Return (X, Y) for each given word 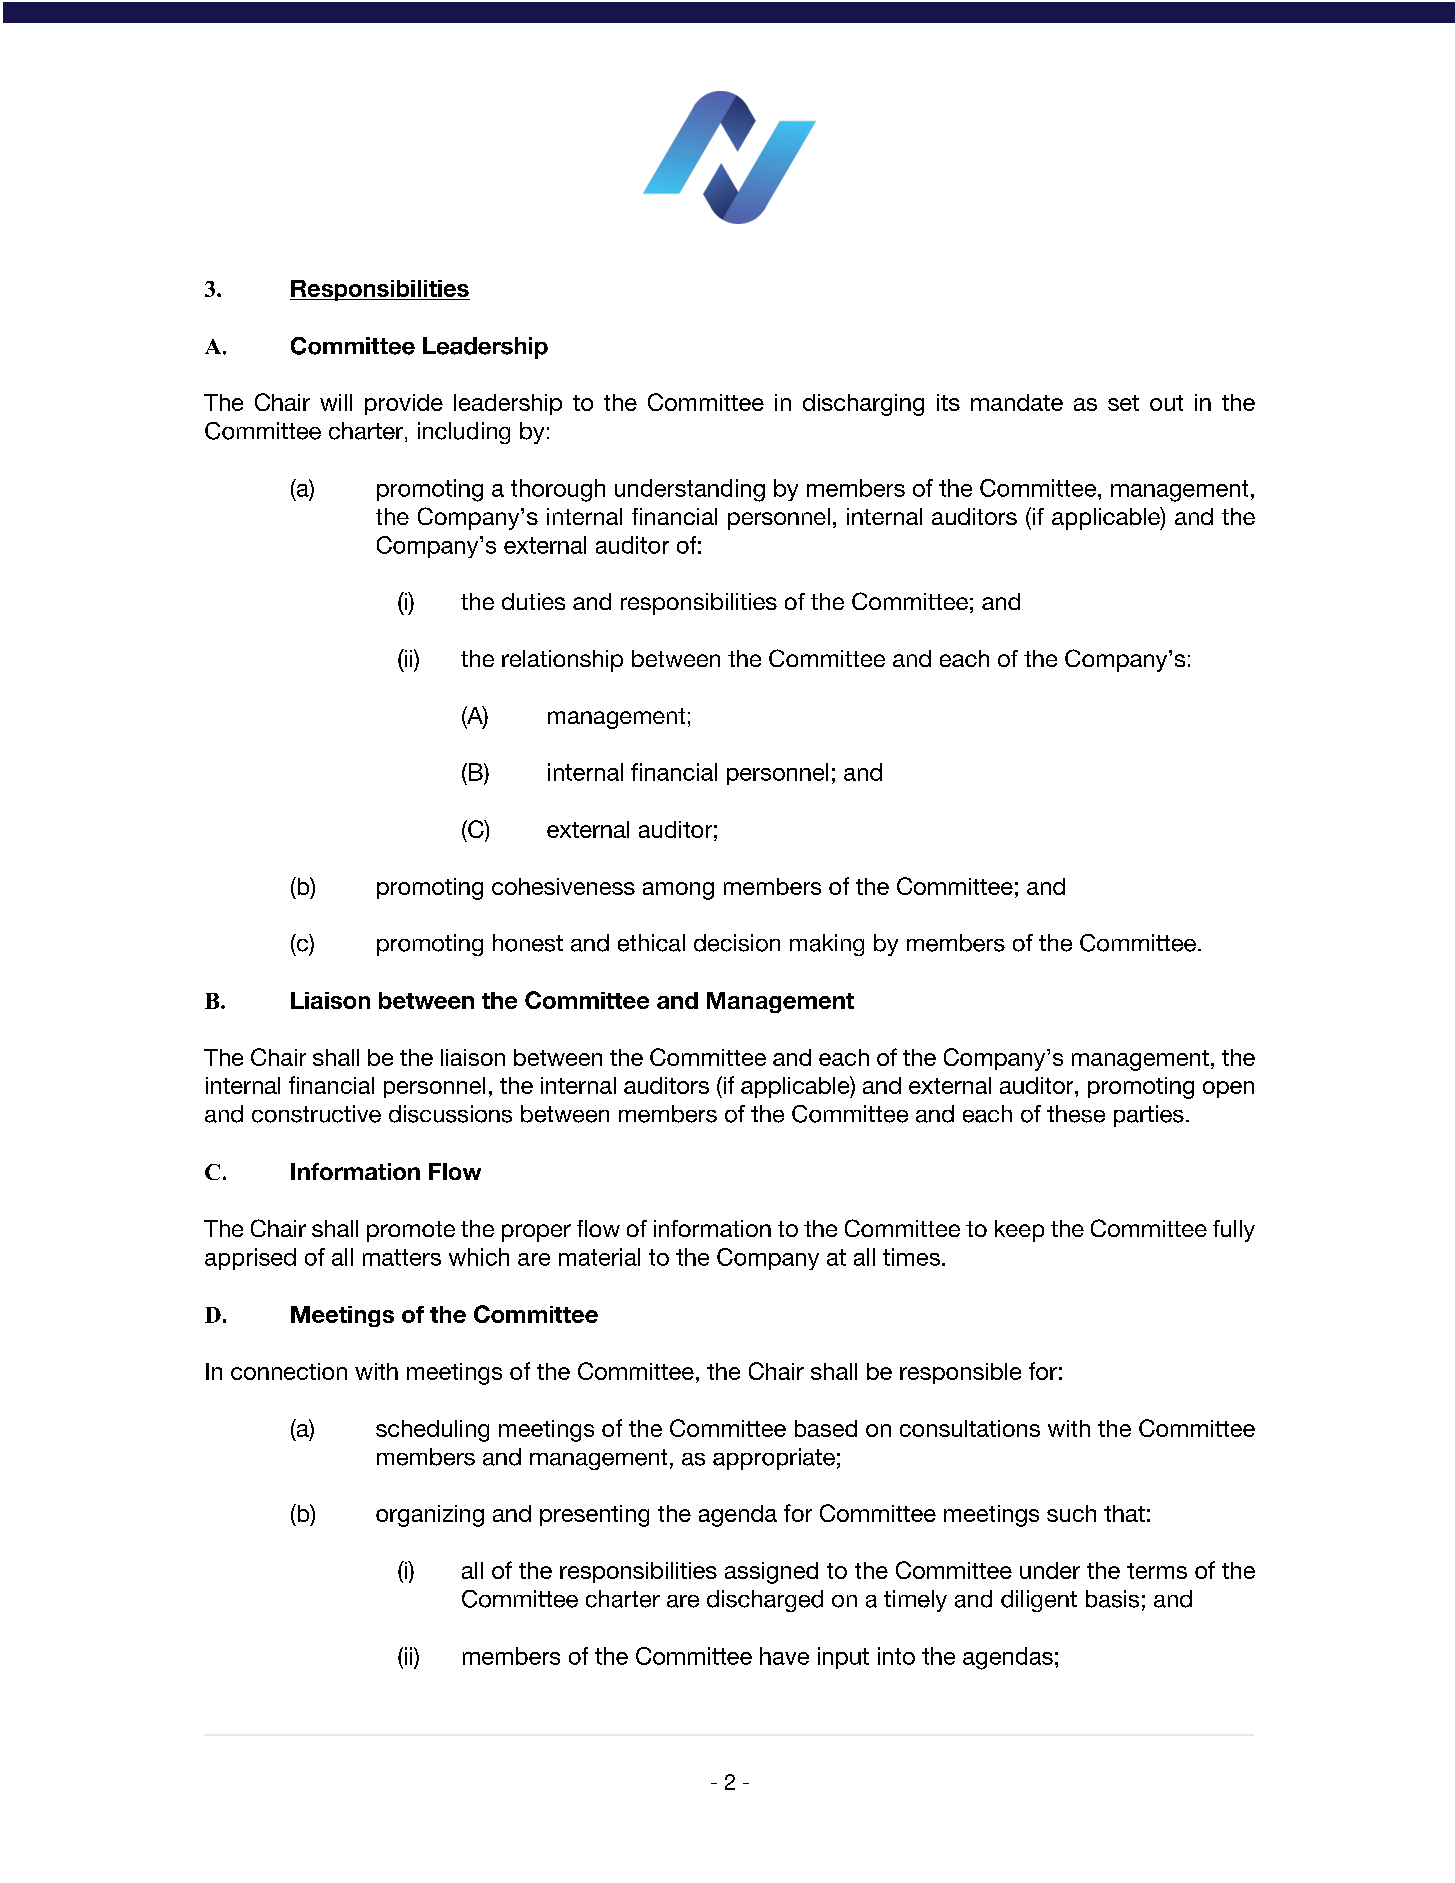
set (1123, 403)
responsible (960, 1373)
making (827, 945)
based (826, 1428)
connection (289, 1371)
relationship (562, 661)
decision (737, 943)
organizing (430, 1516)
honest (528, 943)
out (1166, 403)
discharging (863, 405)
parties (1149, 1116)
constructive (316, 1114)
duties (533, 601)
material (599, 1257)
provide (404, 404)
